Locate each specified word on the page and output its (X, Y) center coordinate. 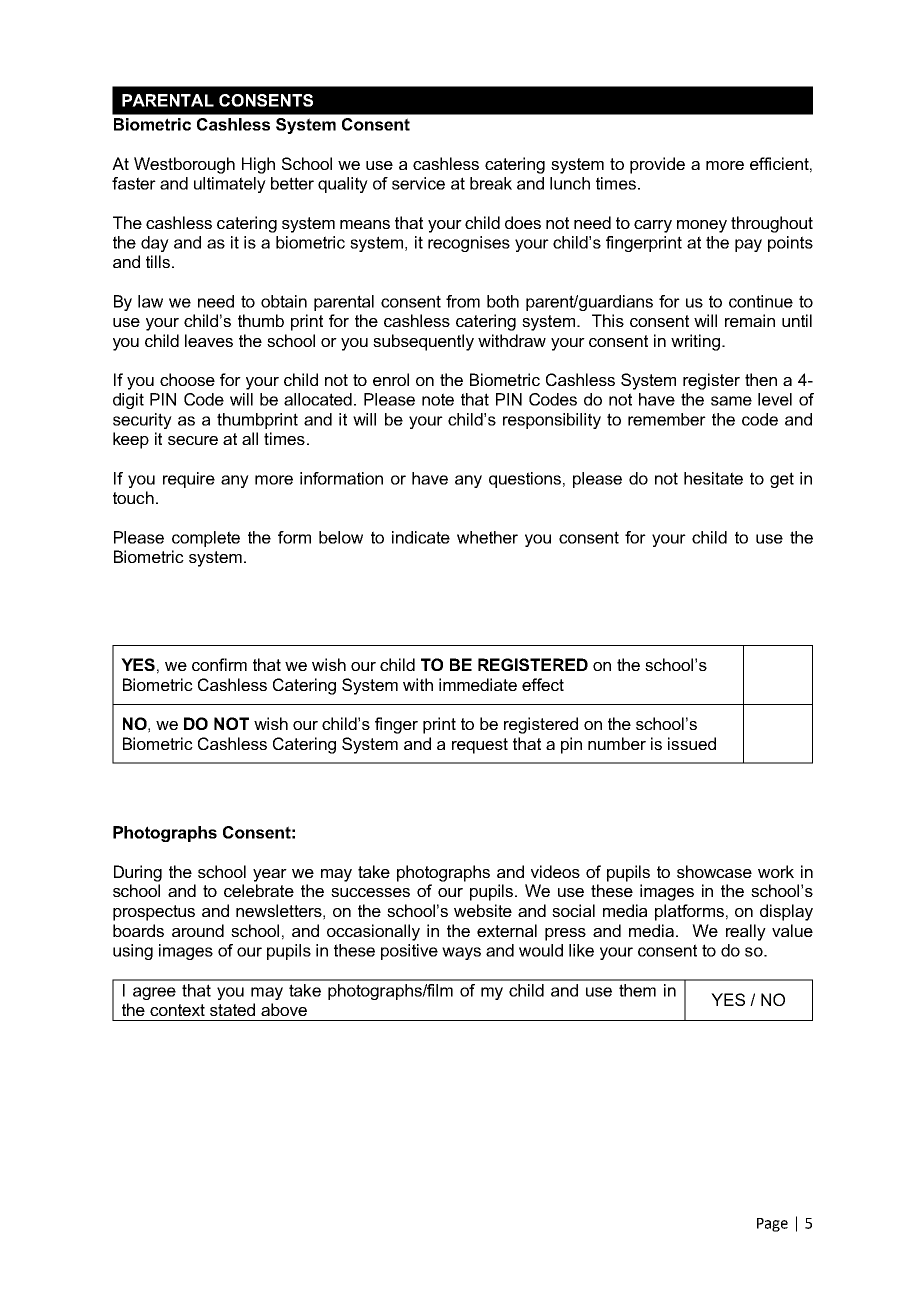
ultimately (230, 185)
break (491, 183)
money (702, 226)
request (480, 746)
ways (461, 953)
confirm (219, 664)
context (177, 1010)
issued (692, 743)
